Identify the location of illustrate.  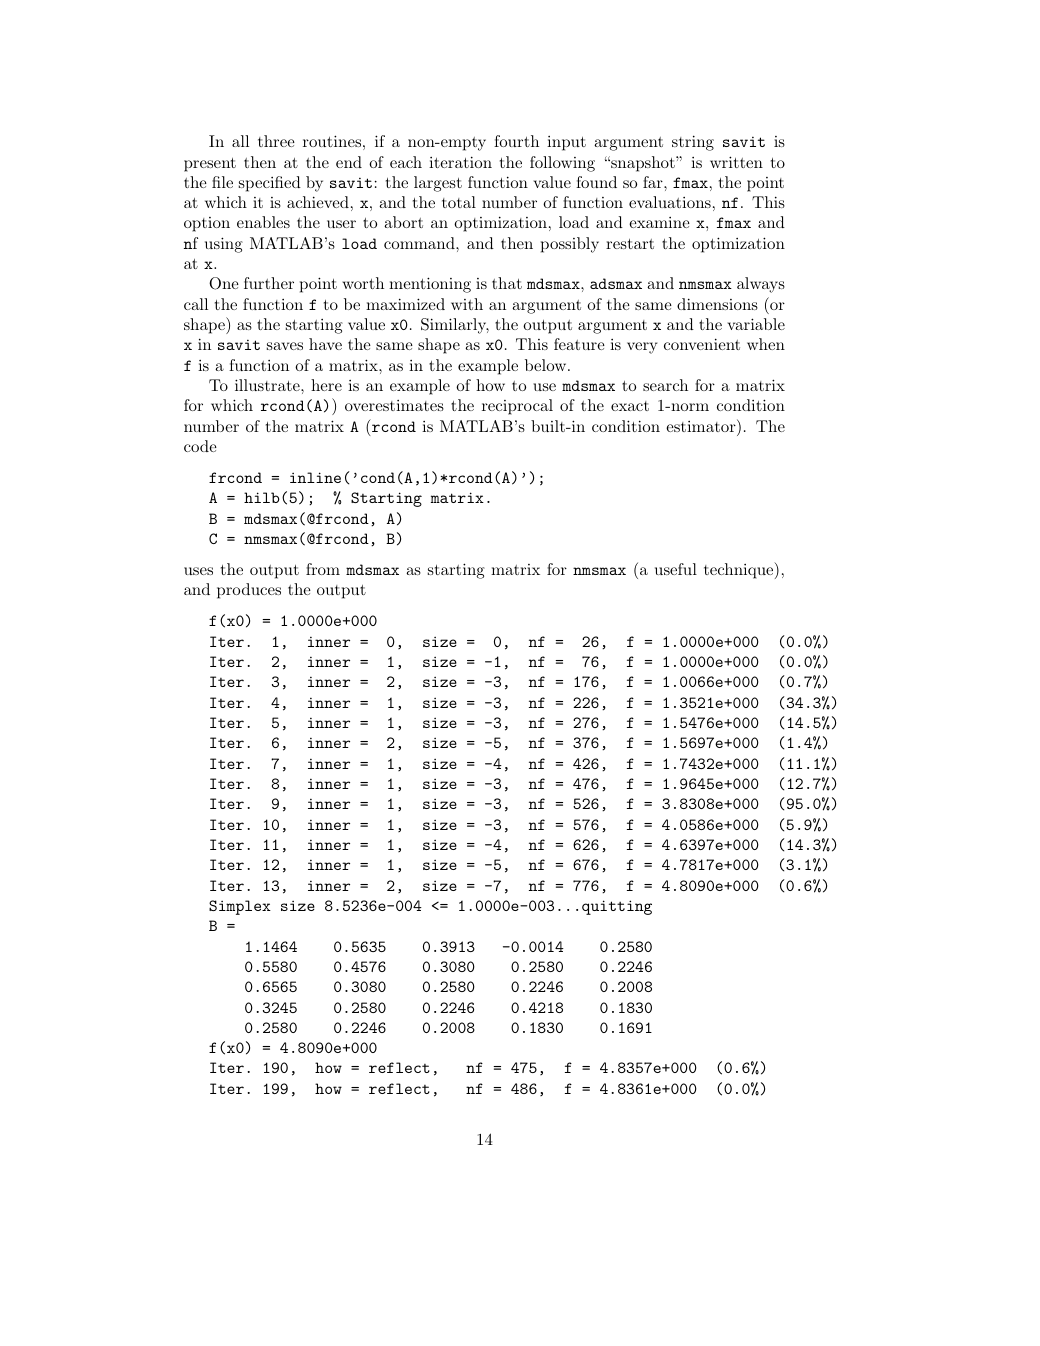
(268, 385).
